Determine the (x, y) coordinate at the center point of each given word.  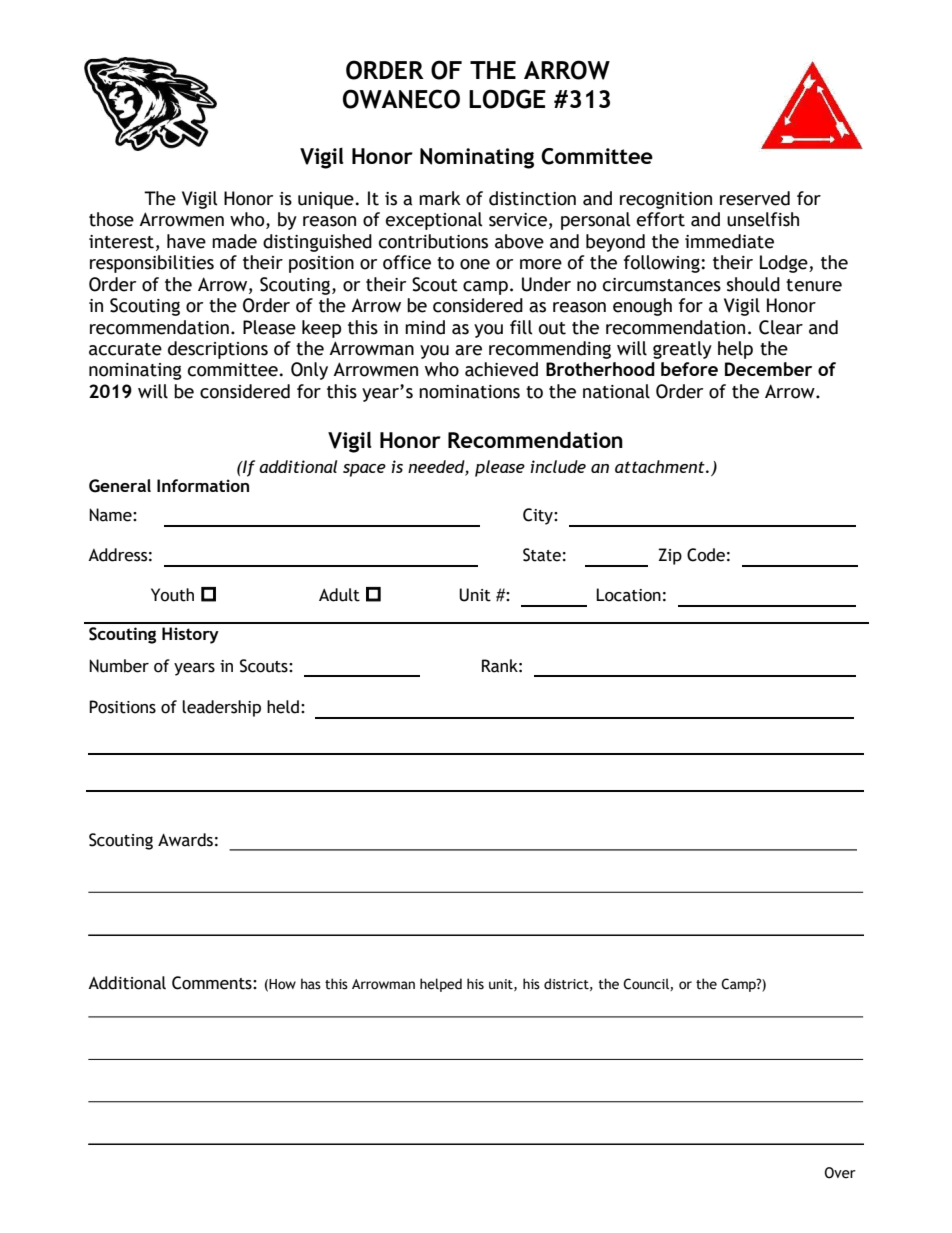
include (558, 466)
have (186, 241)
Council (647, 984)
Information (203, 485)
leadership (221, 708)
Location (628, 595)
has (311, 984)
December (768, 369)
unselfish (763, 219)
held (283, 707)
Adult (339, 595)
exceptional (434, 221)
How (282, 984)
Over (840, 1173)
